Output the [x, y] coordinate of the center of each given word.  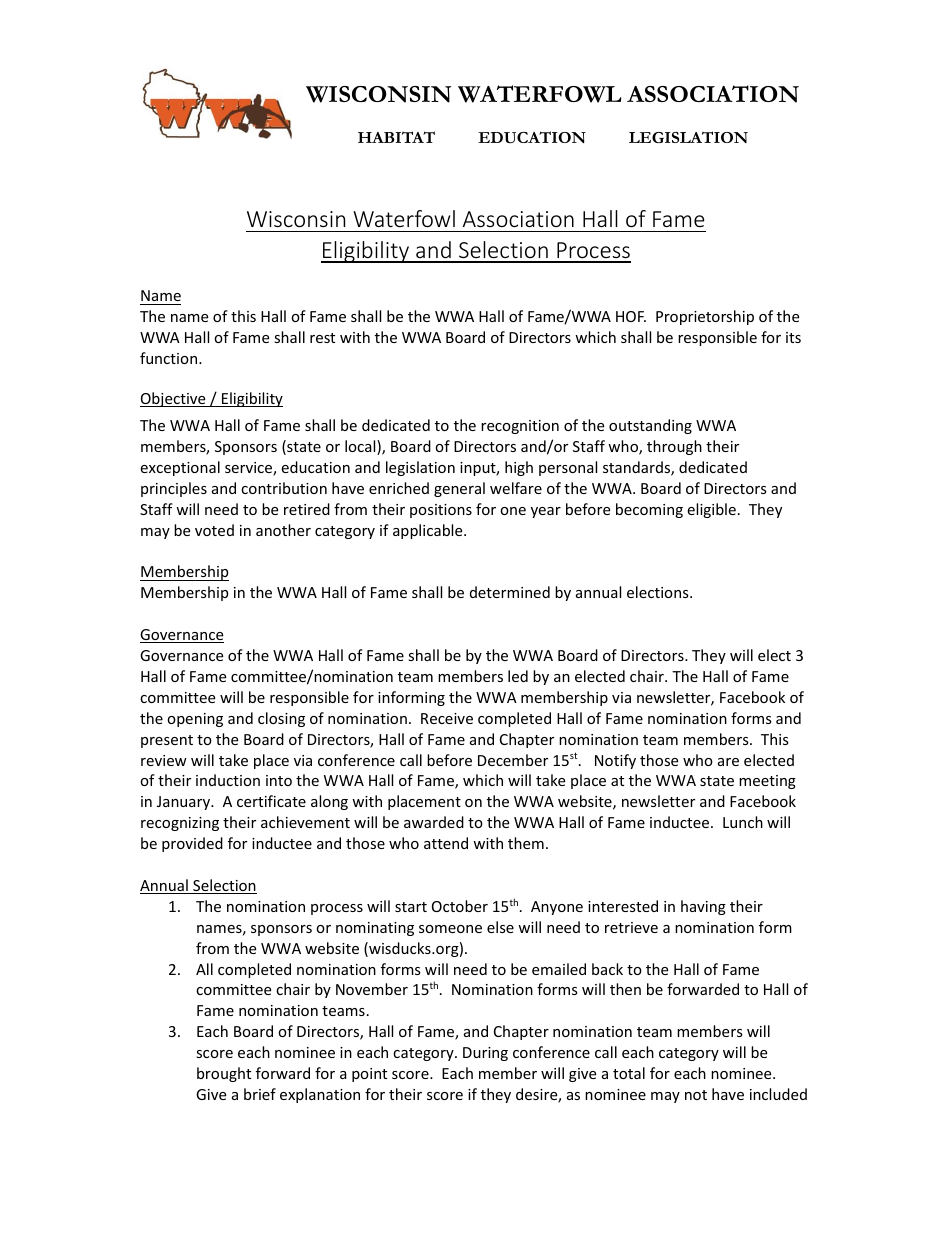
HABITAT [396, 137]
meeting [767, 782]
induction [228, 780]
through [674, 447]
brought [224, 1074]
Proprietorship [705, 317]
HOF [631, 316]
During [485, 1054]
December [513, 760]
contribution [284, 488]
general [459, 489]
